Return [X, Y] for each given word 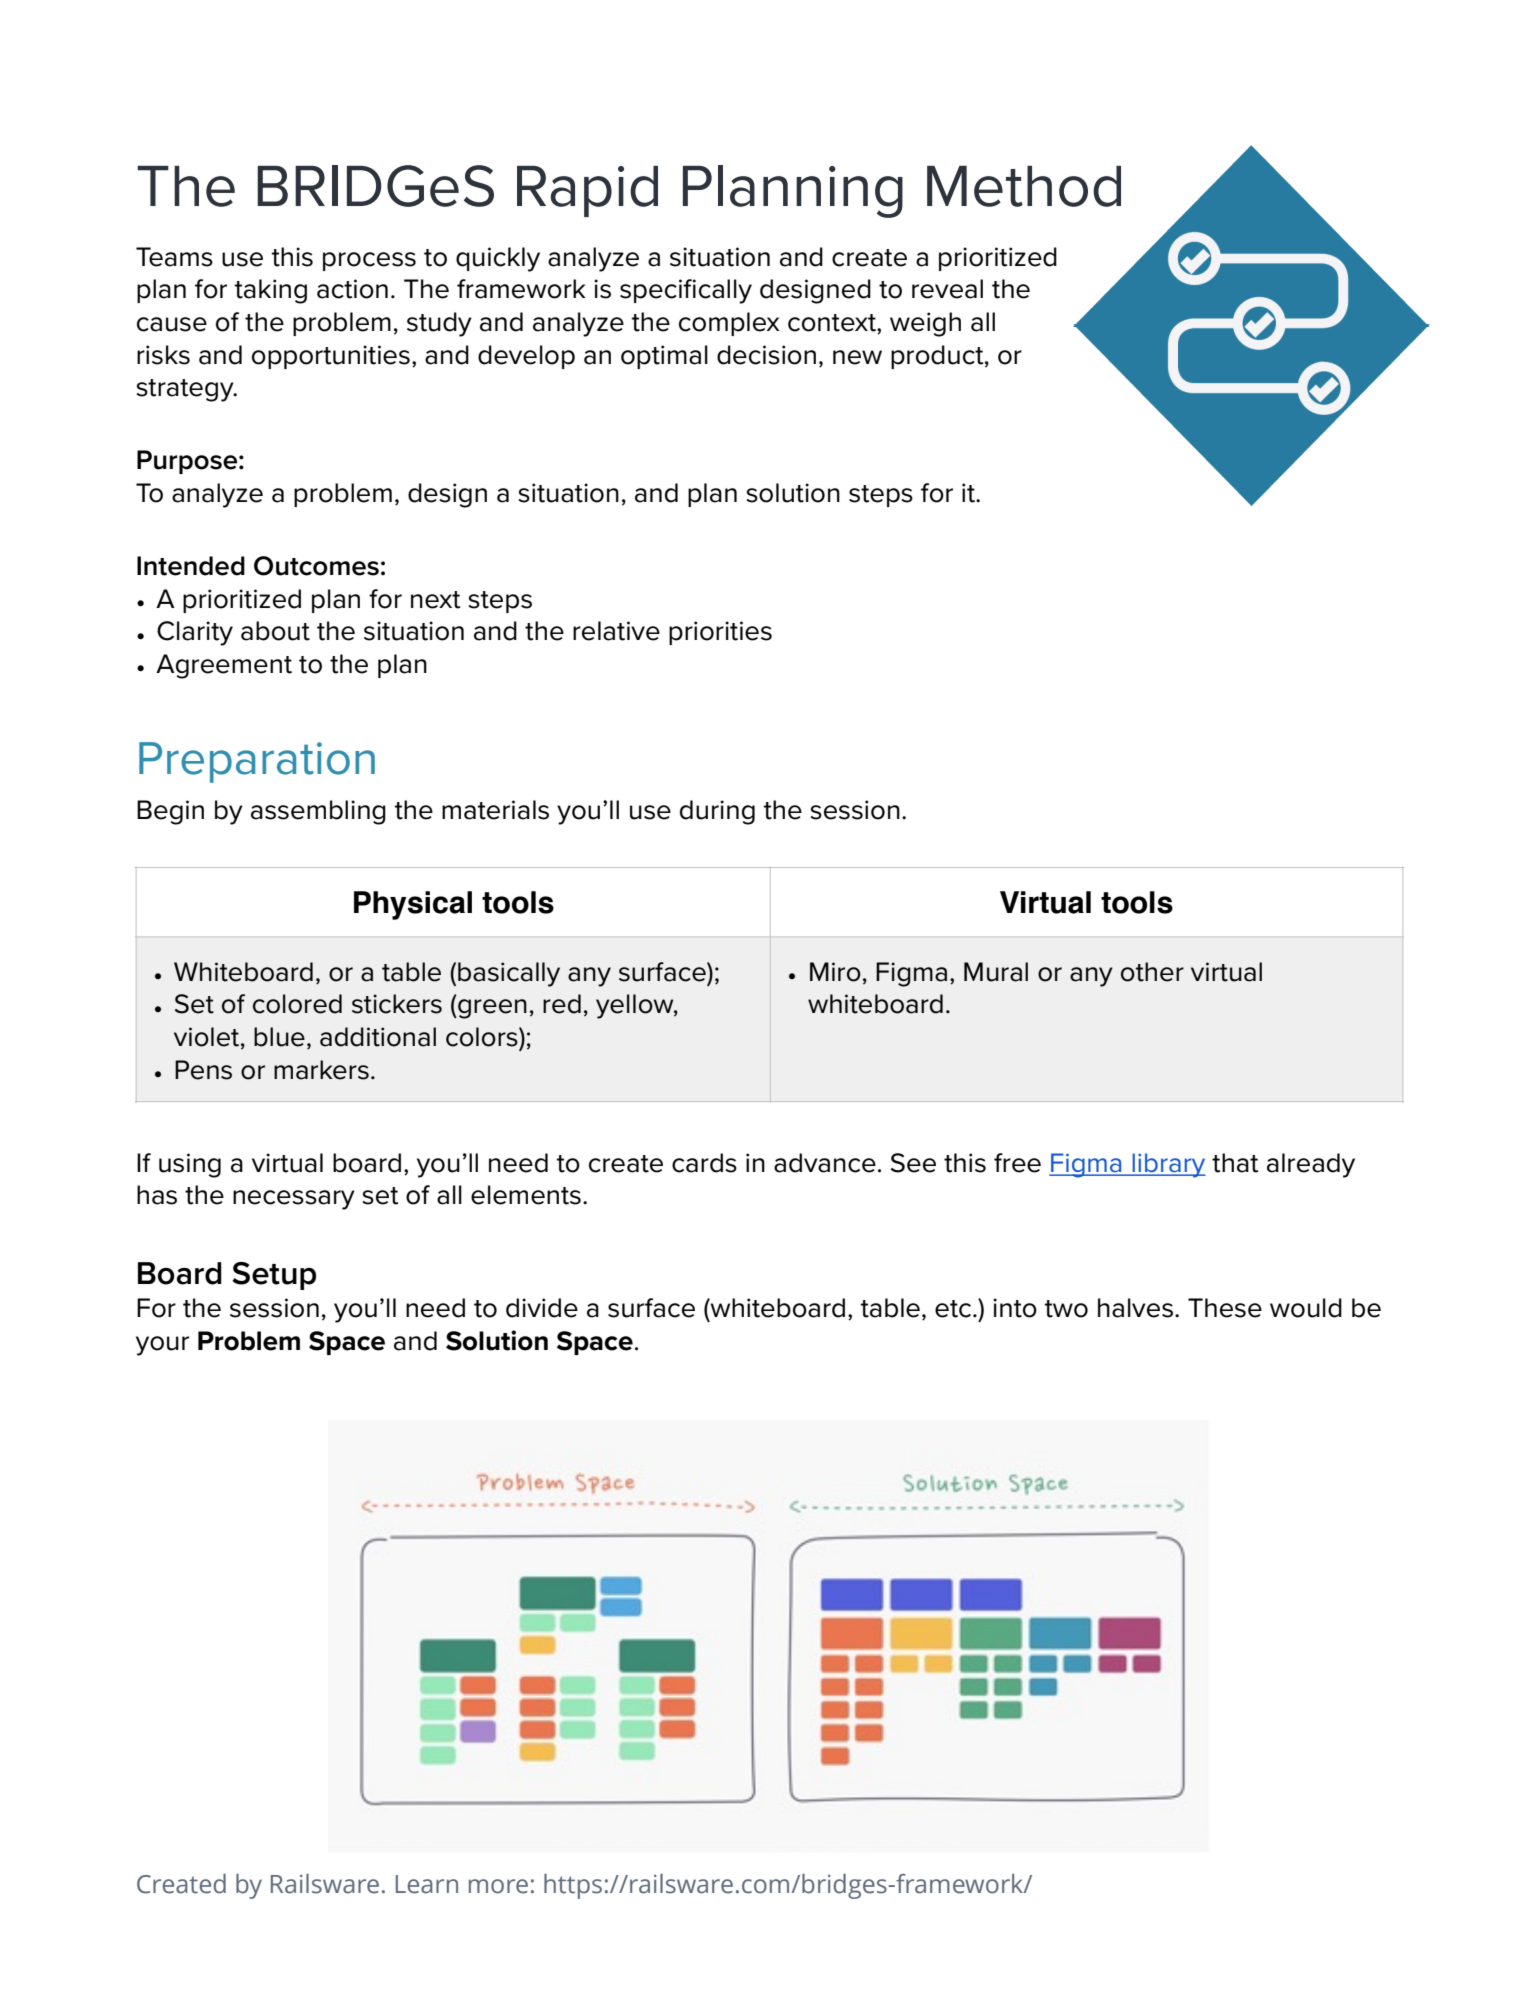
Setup [274, 1276]
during [717, 812]
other [1152, 972]
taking [271, 291]
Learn [427, 1884]
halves [1135, 1308]
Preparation [257, 762]
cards [704, 1163]
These [1225, 1308]
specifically [686, 291]
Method [1024, 186]
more [498, 1886]
